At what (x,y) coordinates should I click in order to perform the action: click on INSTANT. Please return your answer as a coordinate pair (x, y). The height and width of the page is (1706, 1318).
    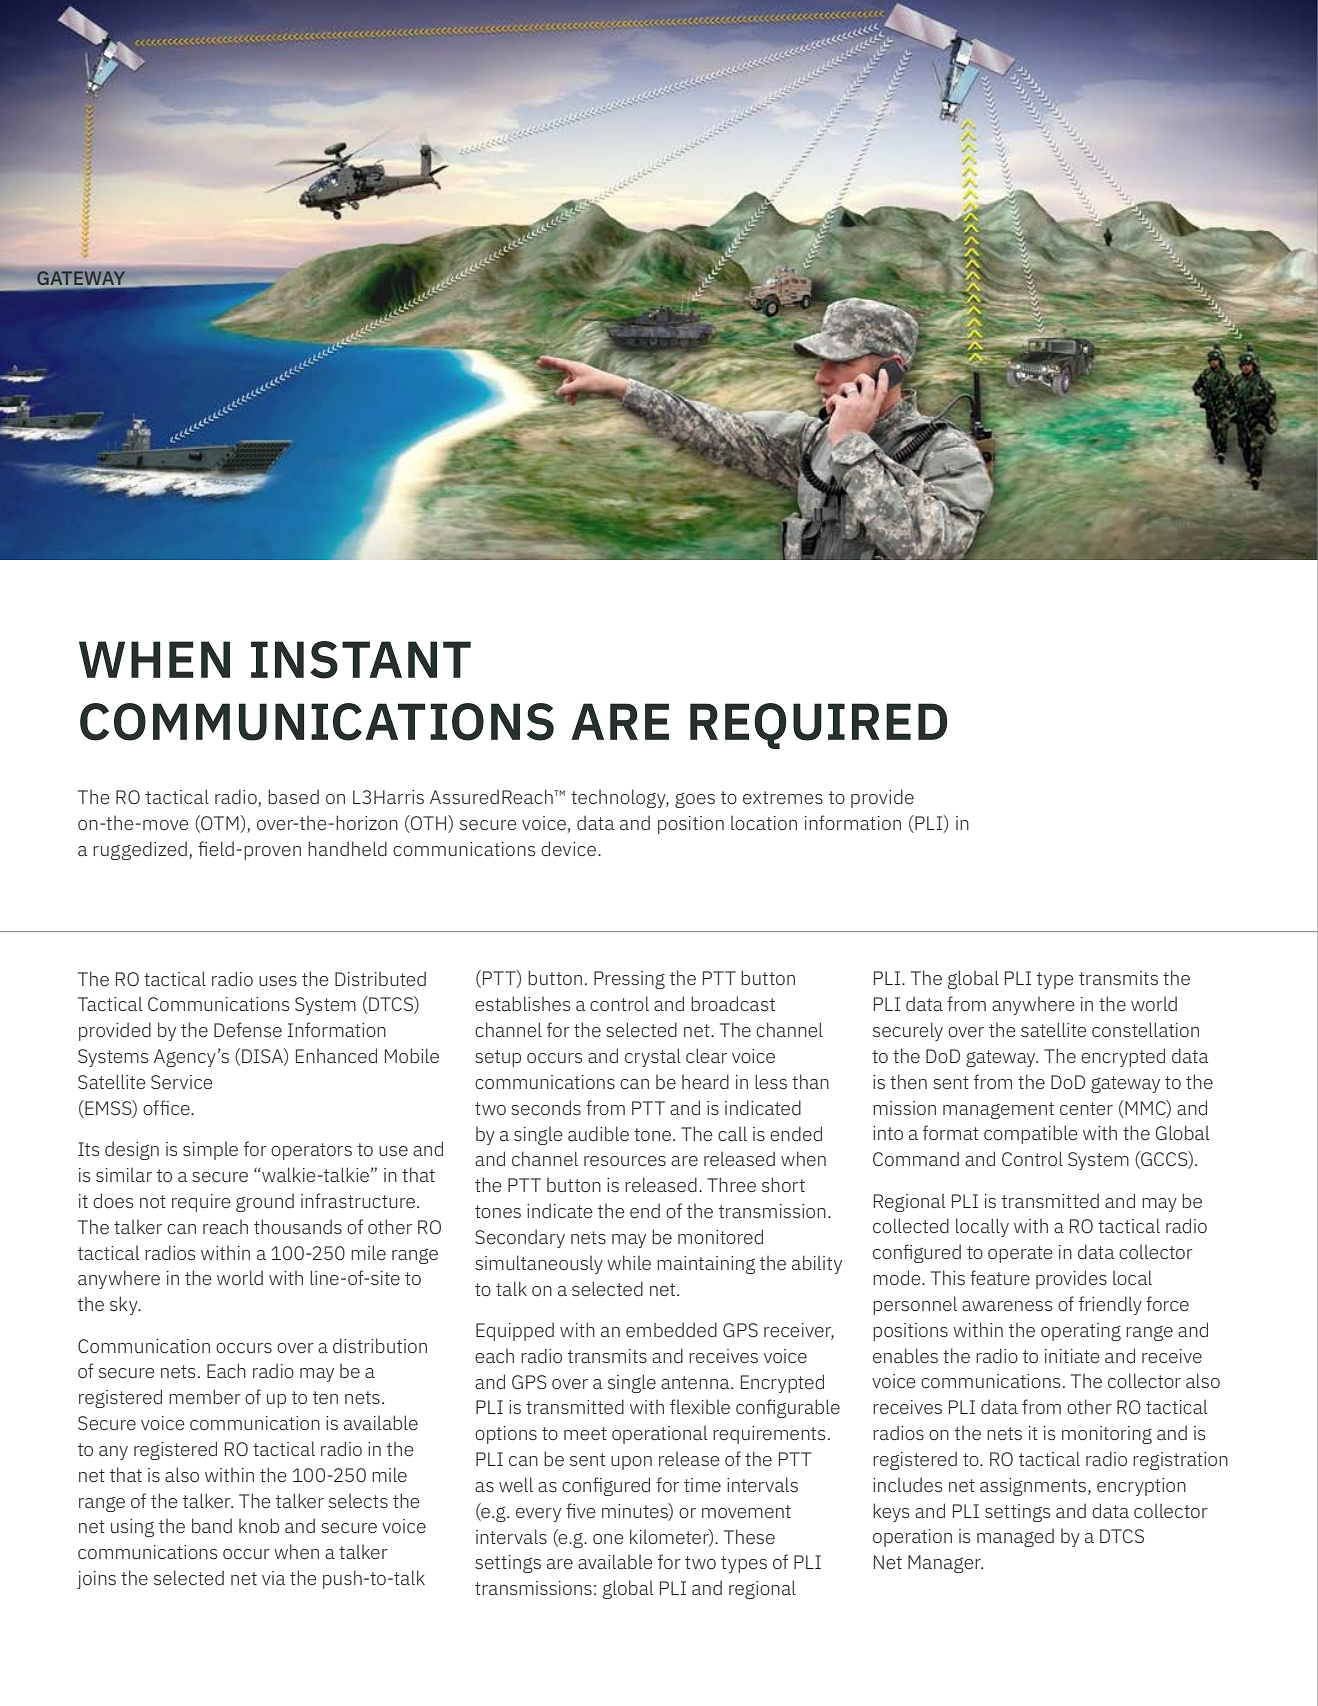
    Looking at the image, I should click on (361, 660).
